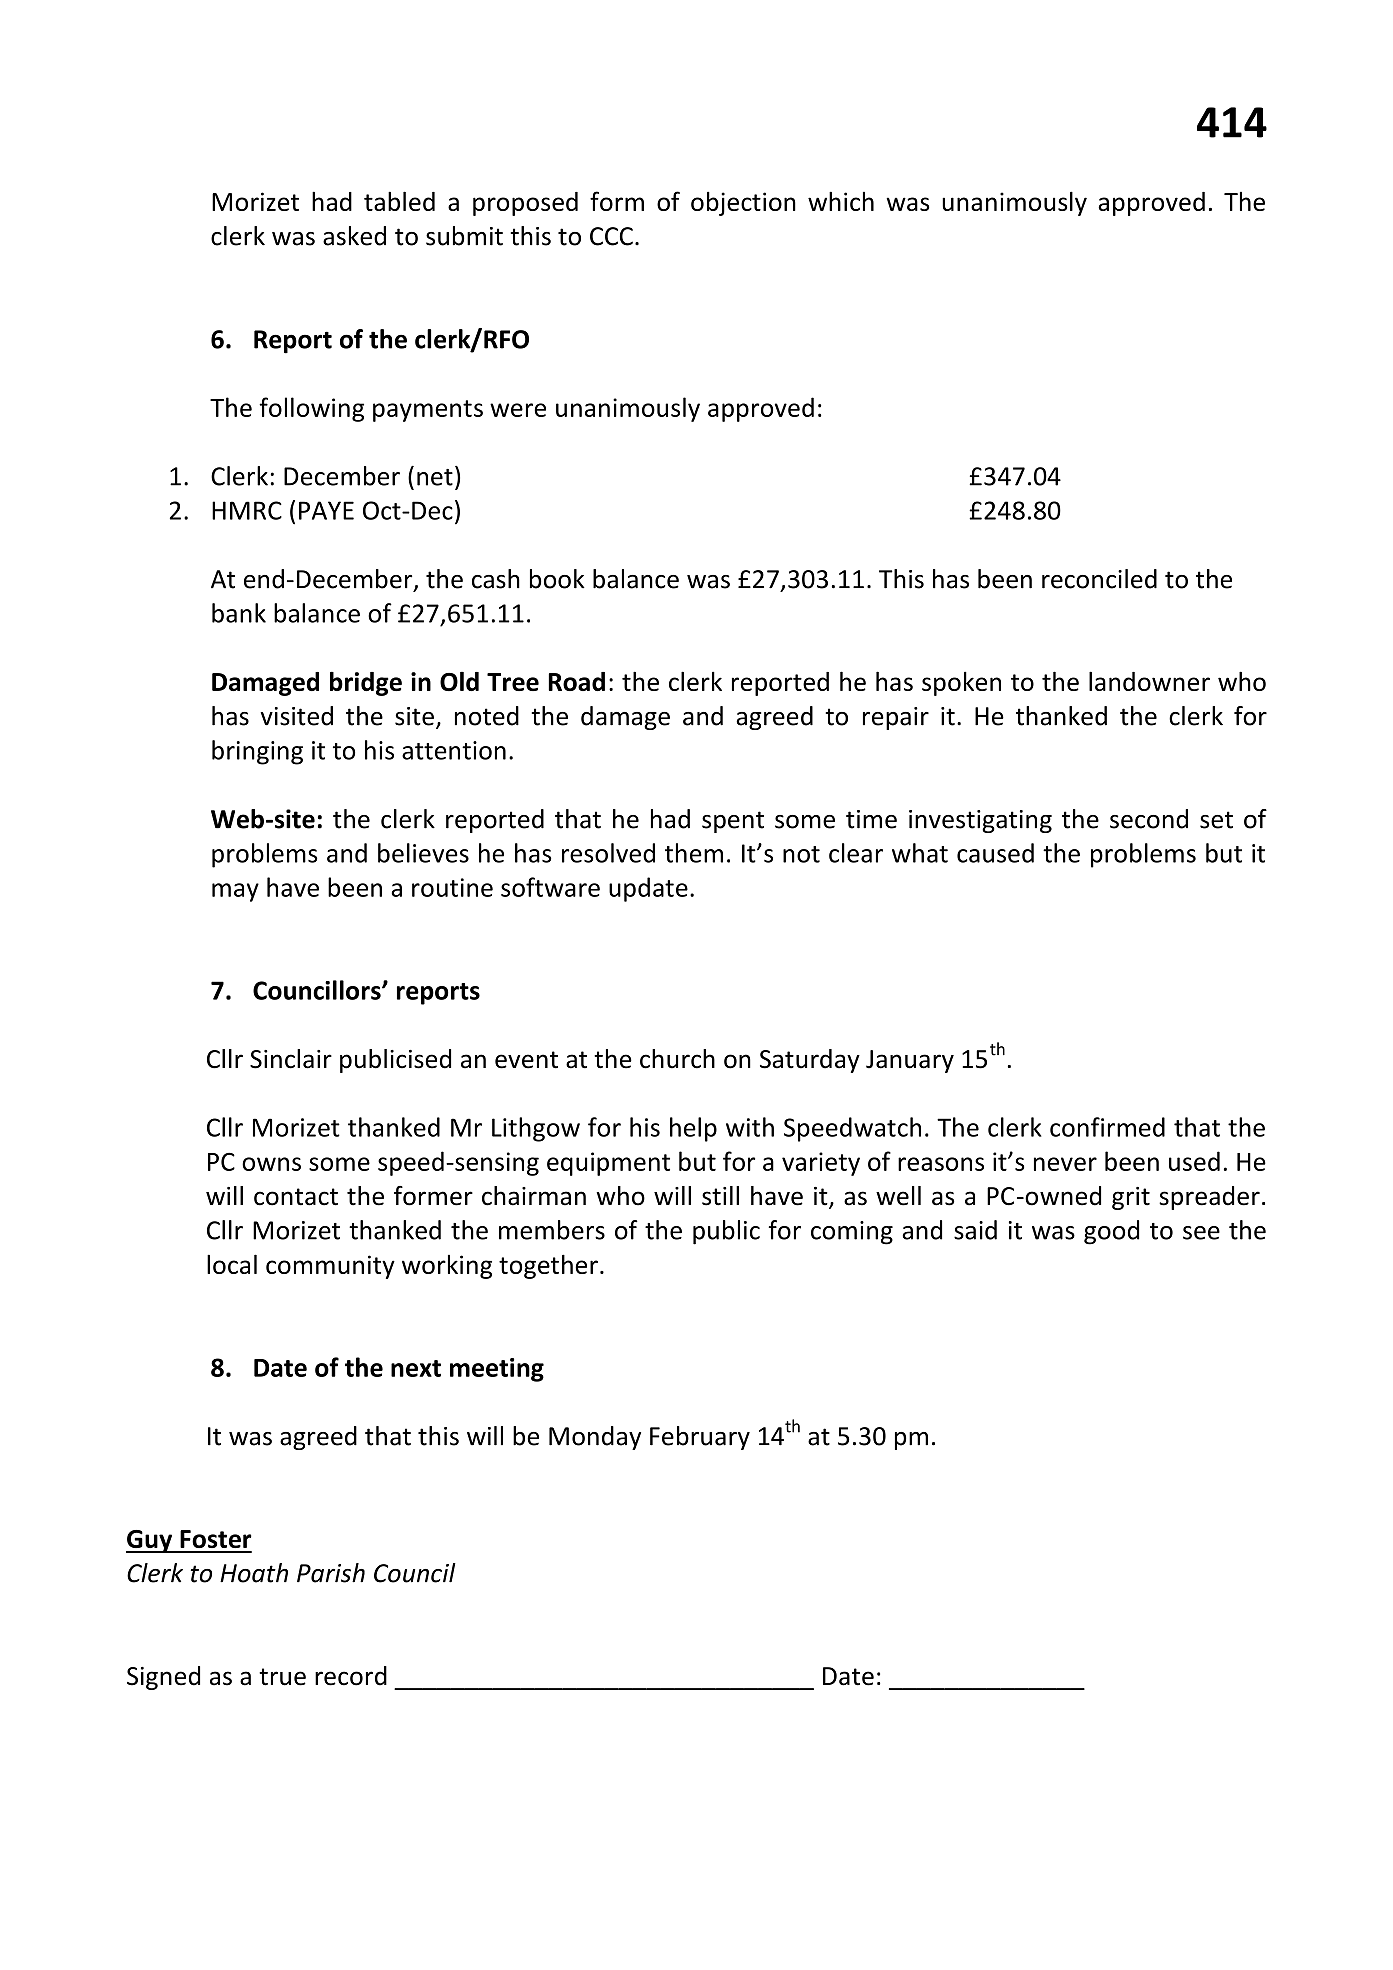  I want to click on may, so click(235, 892).
